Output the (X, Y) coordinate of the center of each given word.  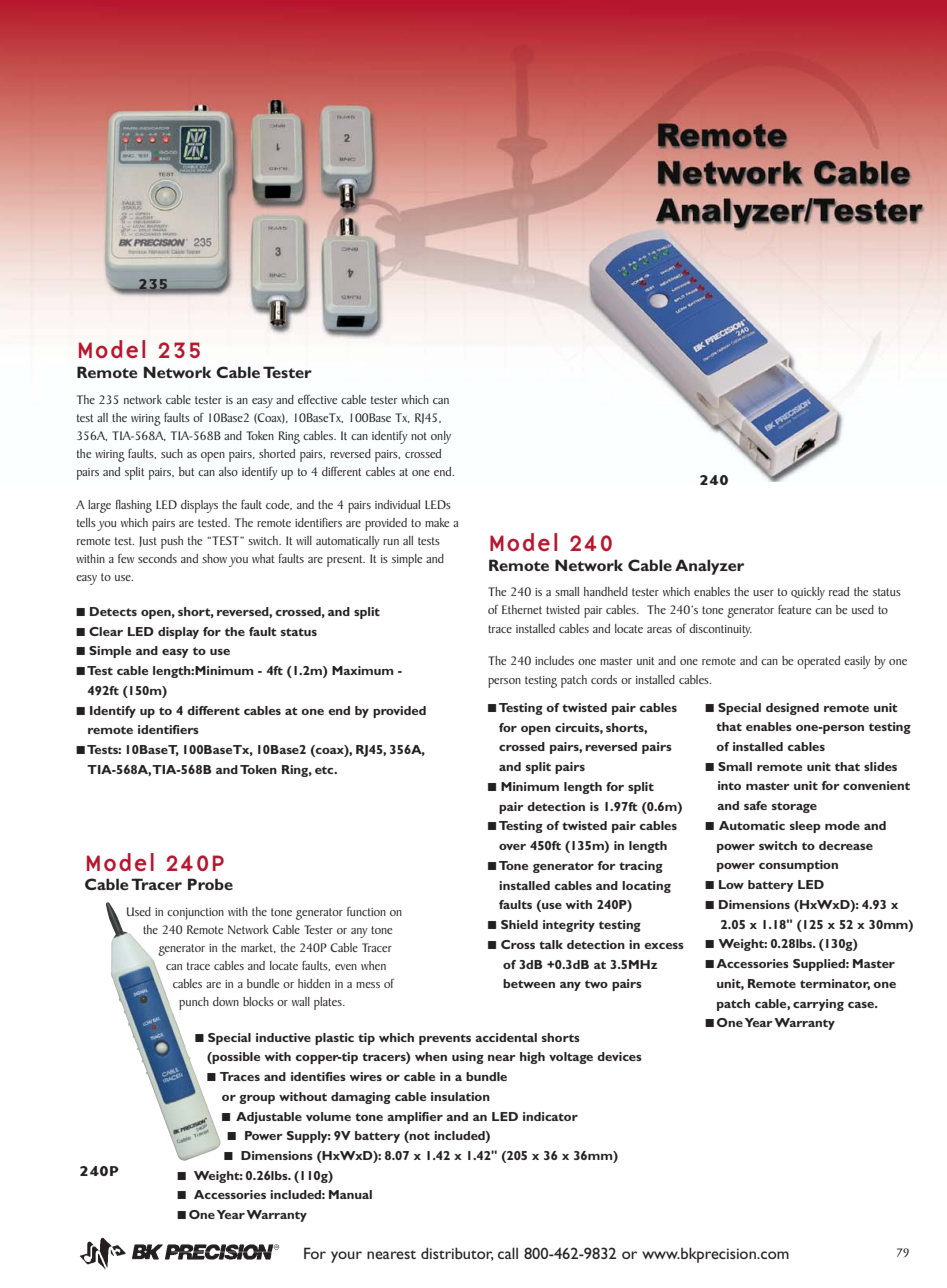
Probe (210, 884)
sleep (805, 827)
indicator (550, 1116)
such (172, 453)
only (441, 437)
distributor (457, 1254)
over (512, 847)
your (346, 1257)
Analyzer (709, 567)
